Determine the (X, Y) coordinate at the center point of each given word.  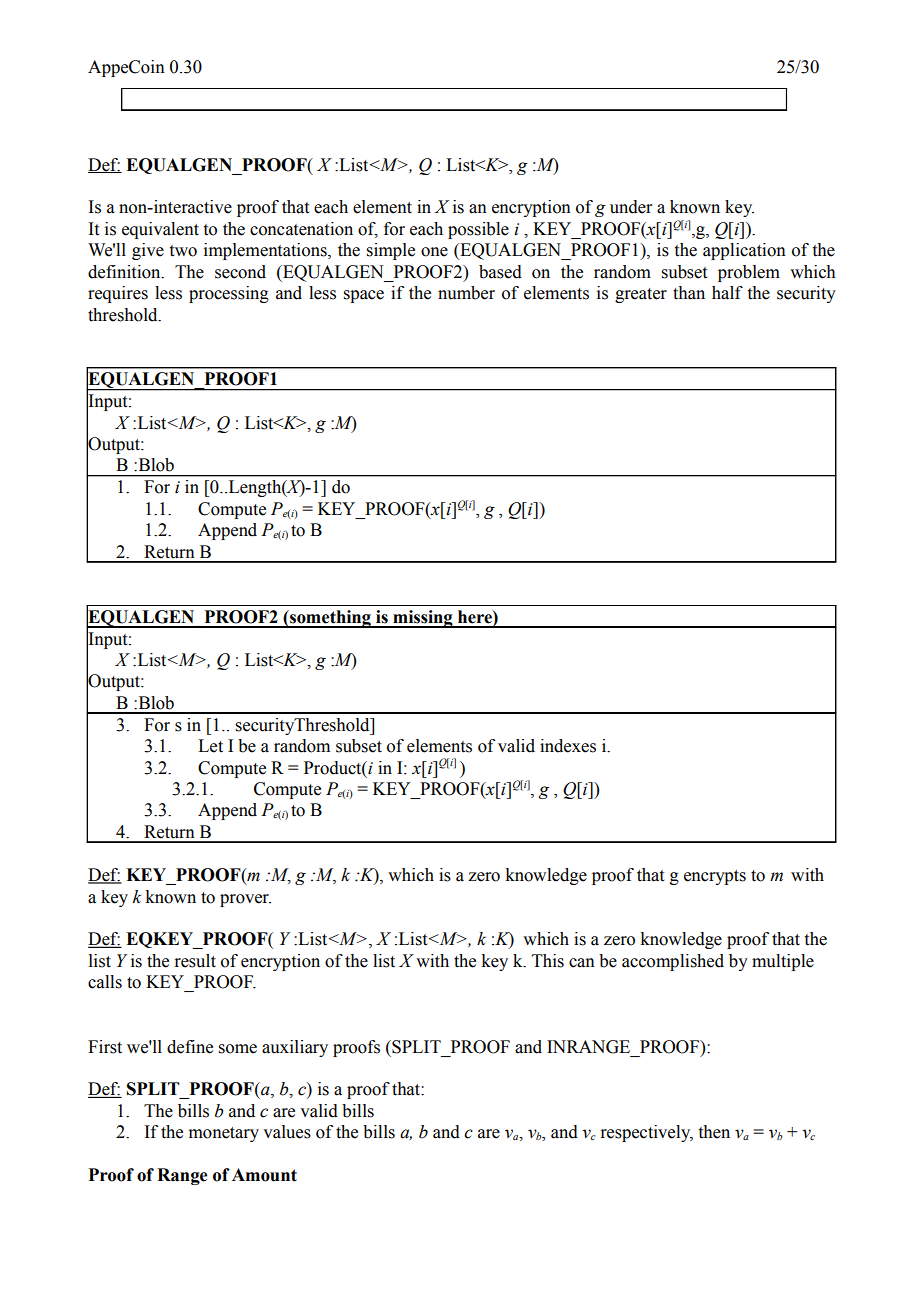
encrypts (715, 877)
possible (478, 230)
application (744, 251)
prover (245, 900)
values (287, 1132)
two (183, 251)
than (689, 293)
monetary (224, 1134)
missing (423, 619)
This (548, 961)
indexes (568, 746)
